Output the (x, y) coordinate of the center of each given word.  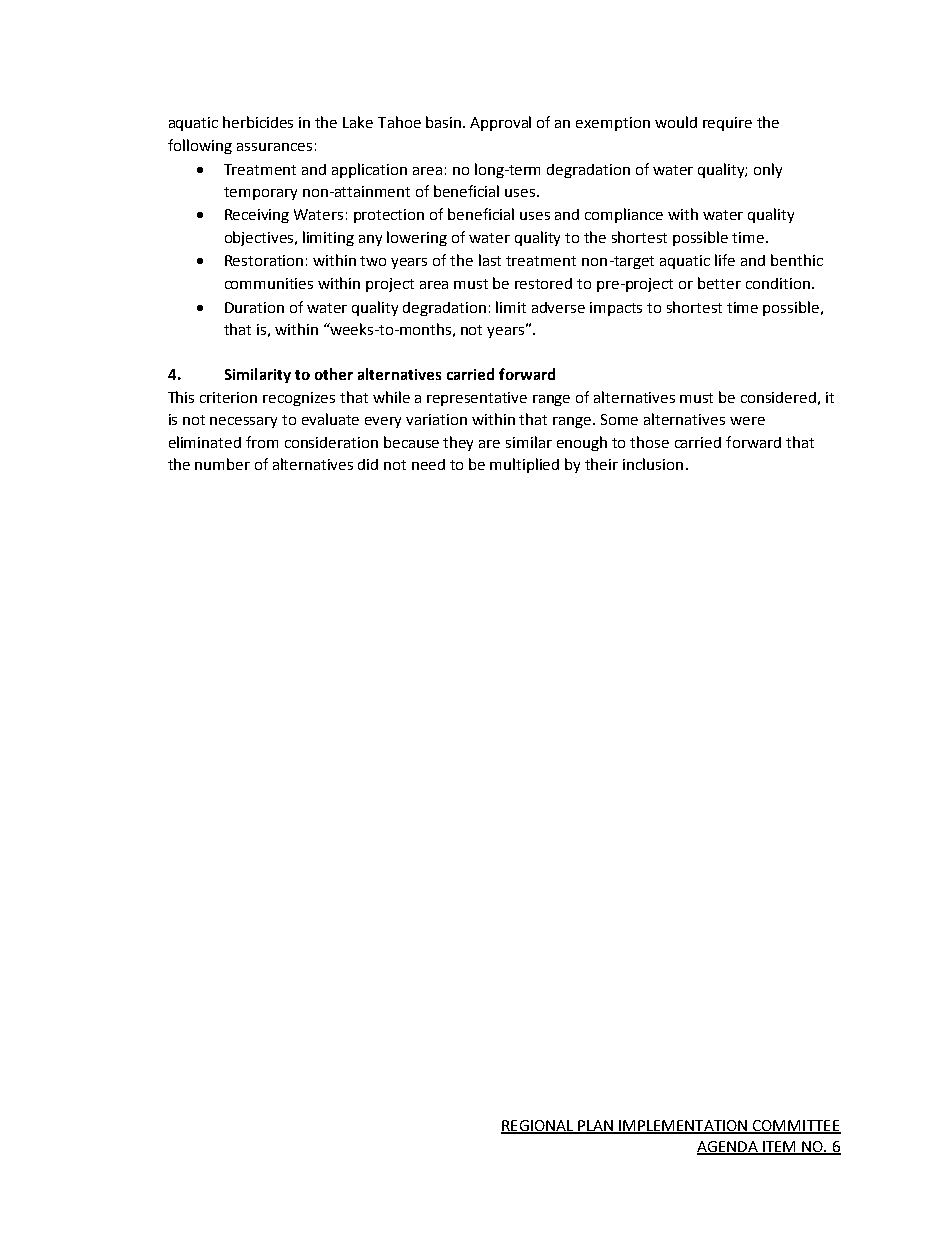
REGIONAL (538, 1126)
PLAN (596, 1126)
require (727, 124)
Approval (500, 123)
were (747, 421)
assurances (274, 147)
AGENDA (728, 1147)
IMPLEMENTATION (683, 1126)
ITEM (779, 1147)
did (368, 464)
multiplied (524, 465)
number (222, 464)
